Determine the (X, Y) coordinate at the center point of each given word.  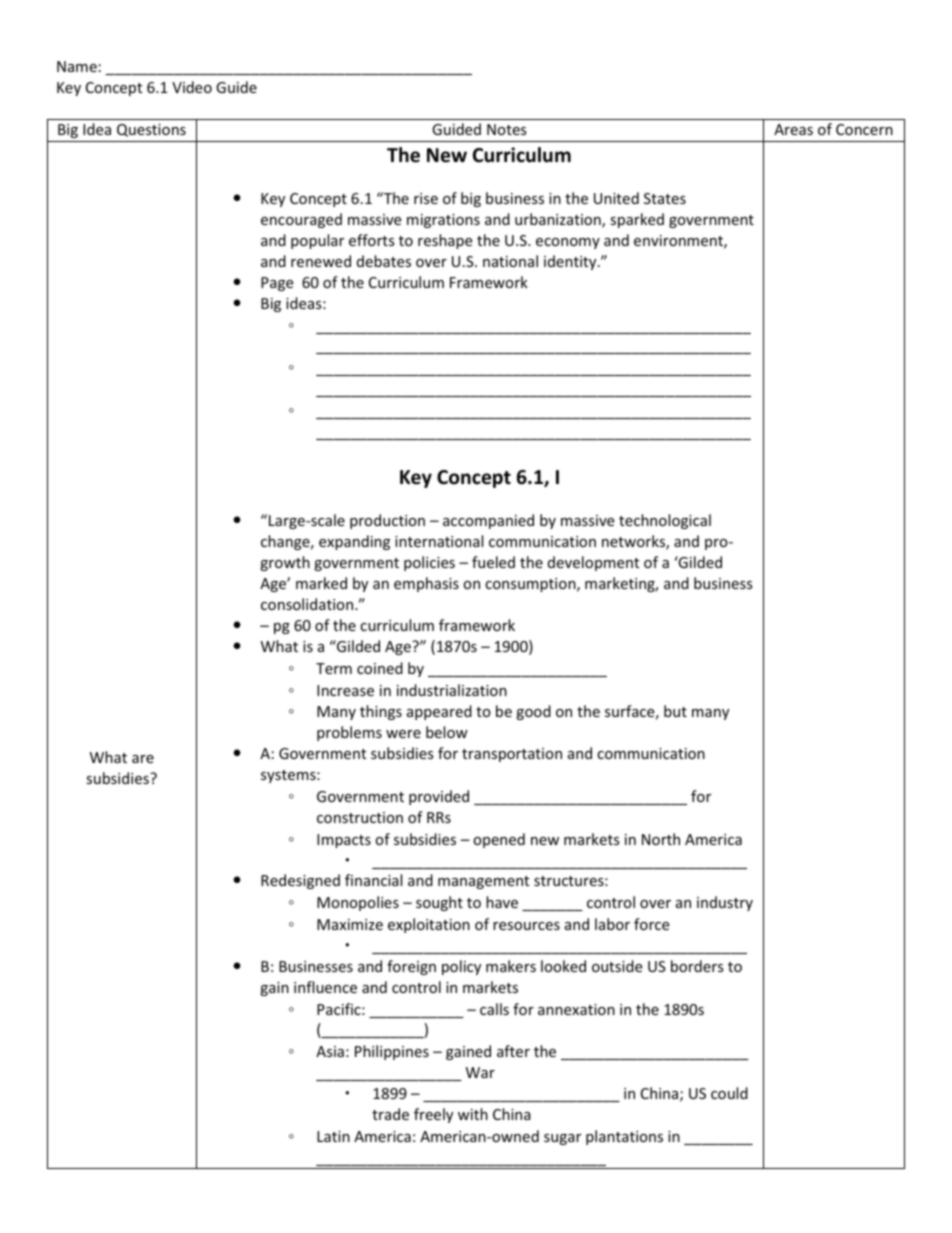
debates (384, 261)
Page (277, 284)
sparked (637, 220)
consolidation (308, 604)
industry (725, 903)
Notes (507, 129)
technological (665, 521)
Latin (333, 1136)
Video (192, 87)
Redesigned (300, 881)
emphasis (426, 584)
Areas (793, 129)
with (473, 1114)
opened (499, 840)
